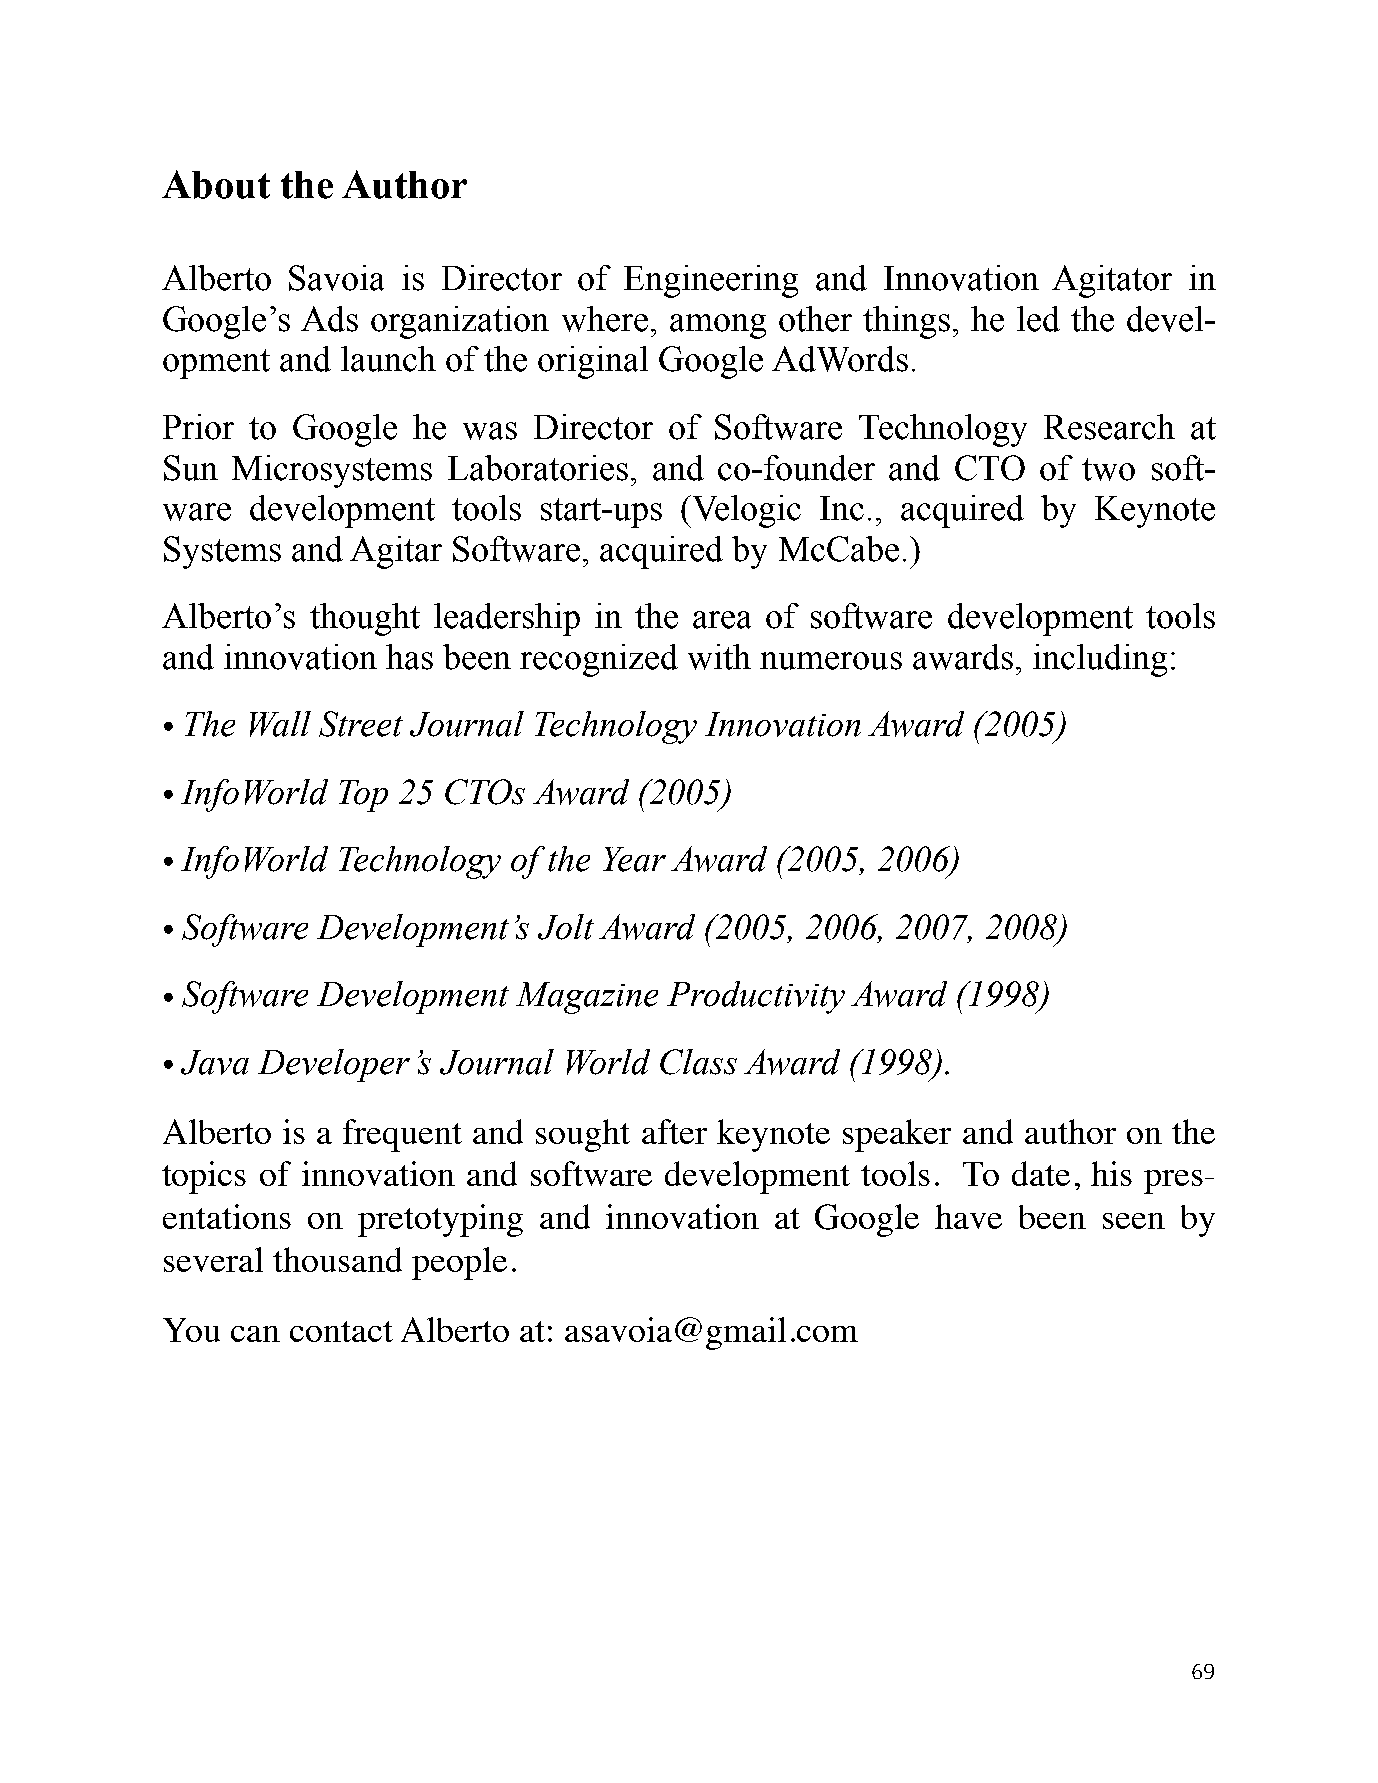 The image size is (1378, 1783). Describe the element at coordinates (365, 619) in the screenshot. I see `thought` at that location.
